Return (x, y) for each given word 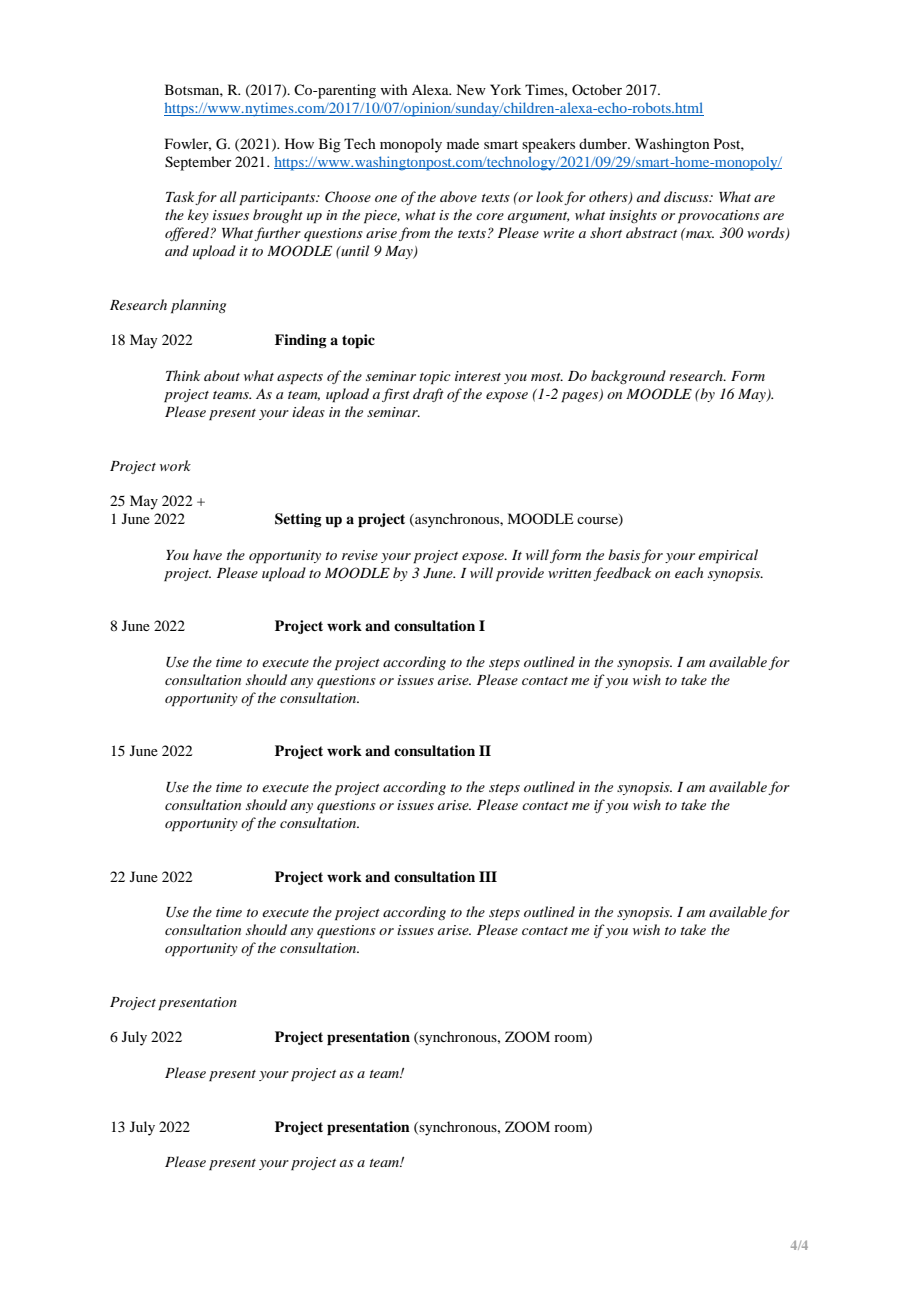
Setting (298, 520)
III (488, 876)
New (471, 89)
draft (428, 395)
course (598, 522)
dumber (604, 143)
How (299, 143)
